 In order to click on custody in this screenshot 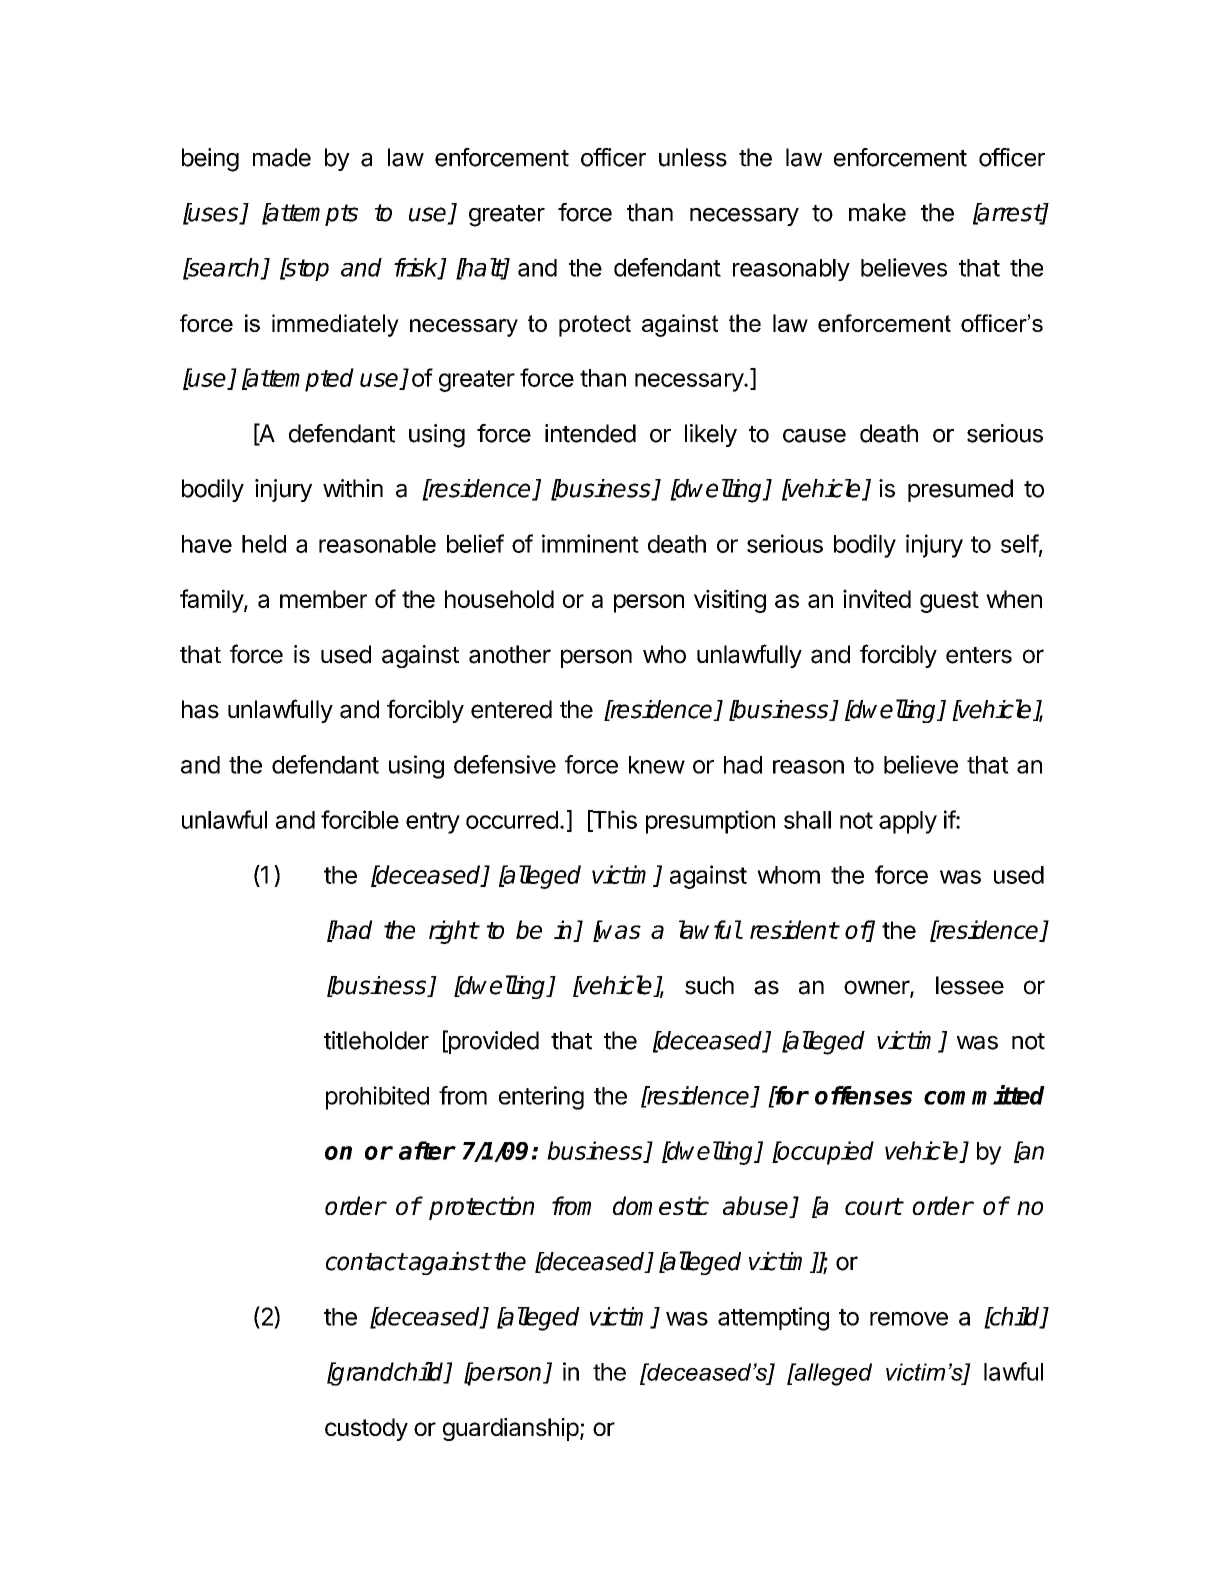, I will do `click(366, 1429)`.
